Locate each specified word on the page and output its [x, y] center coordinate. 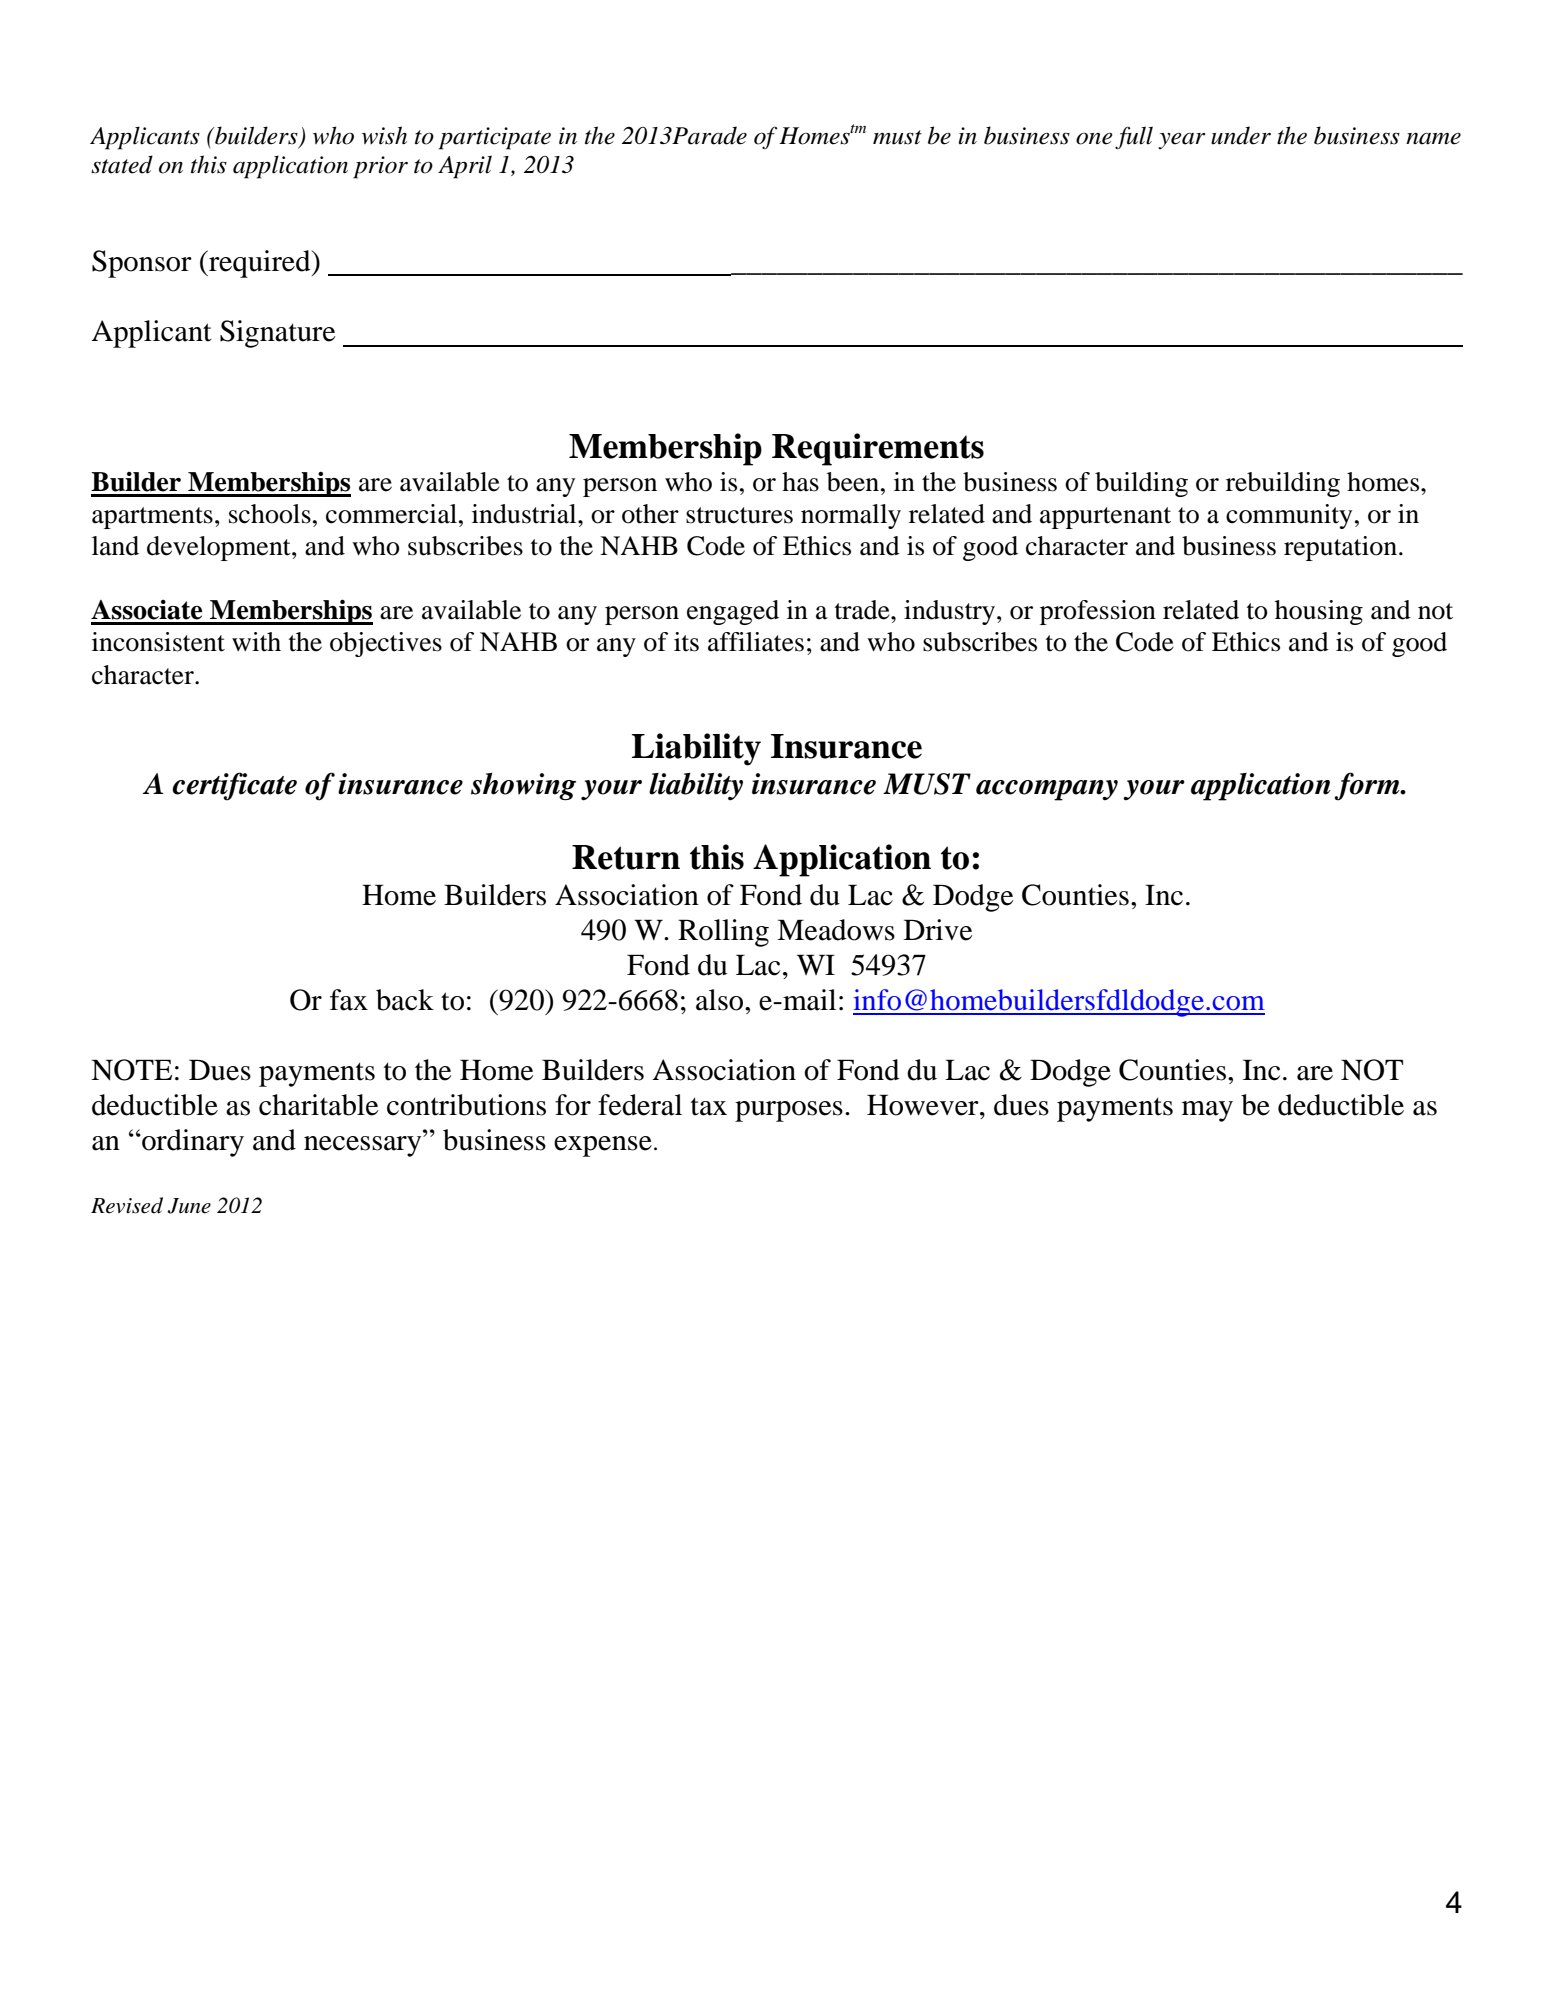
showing [523, 786]
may [1207, 1111]
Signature [278, 334]
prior [380, 167]
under [1241, 135]
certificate [234, 786]
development [220, 548]
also [721, 1000]
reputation [1340, 548]
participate [495, 138]
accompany [1047, 790]
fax [349, 1000]
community [1289, 516]
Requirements [878, 449]
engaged [733, 612]
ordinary [192, 1143]
